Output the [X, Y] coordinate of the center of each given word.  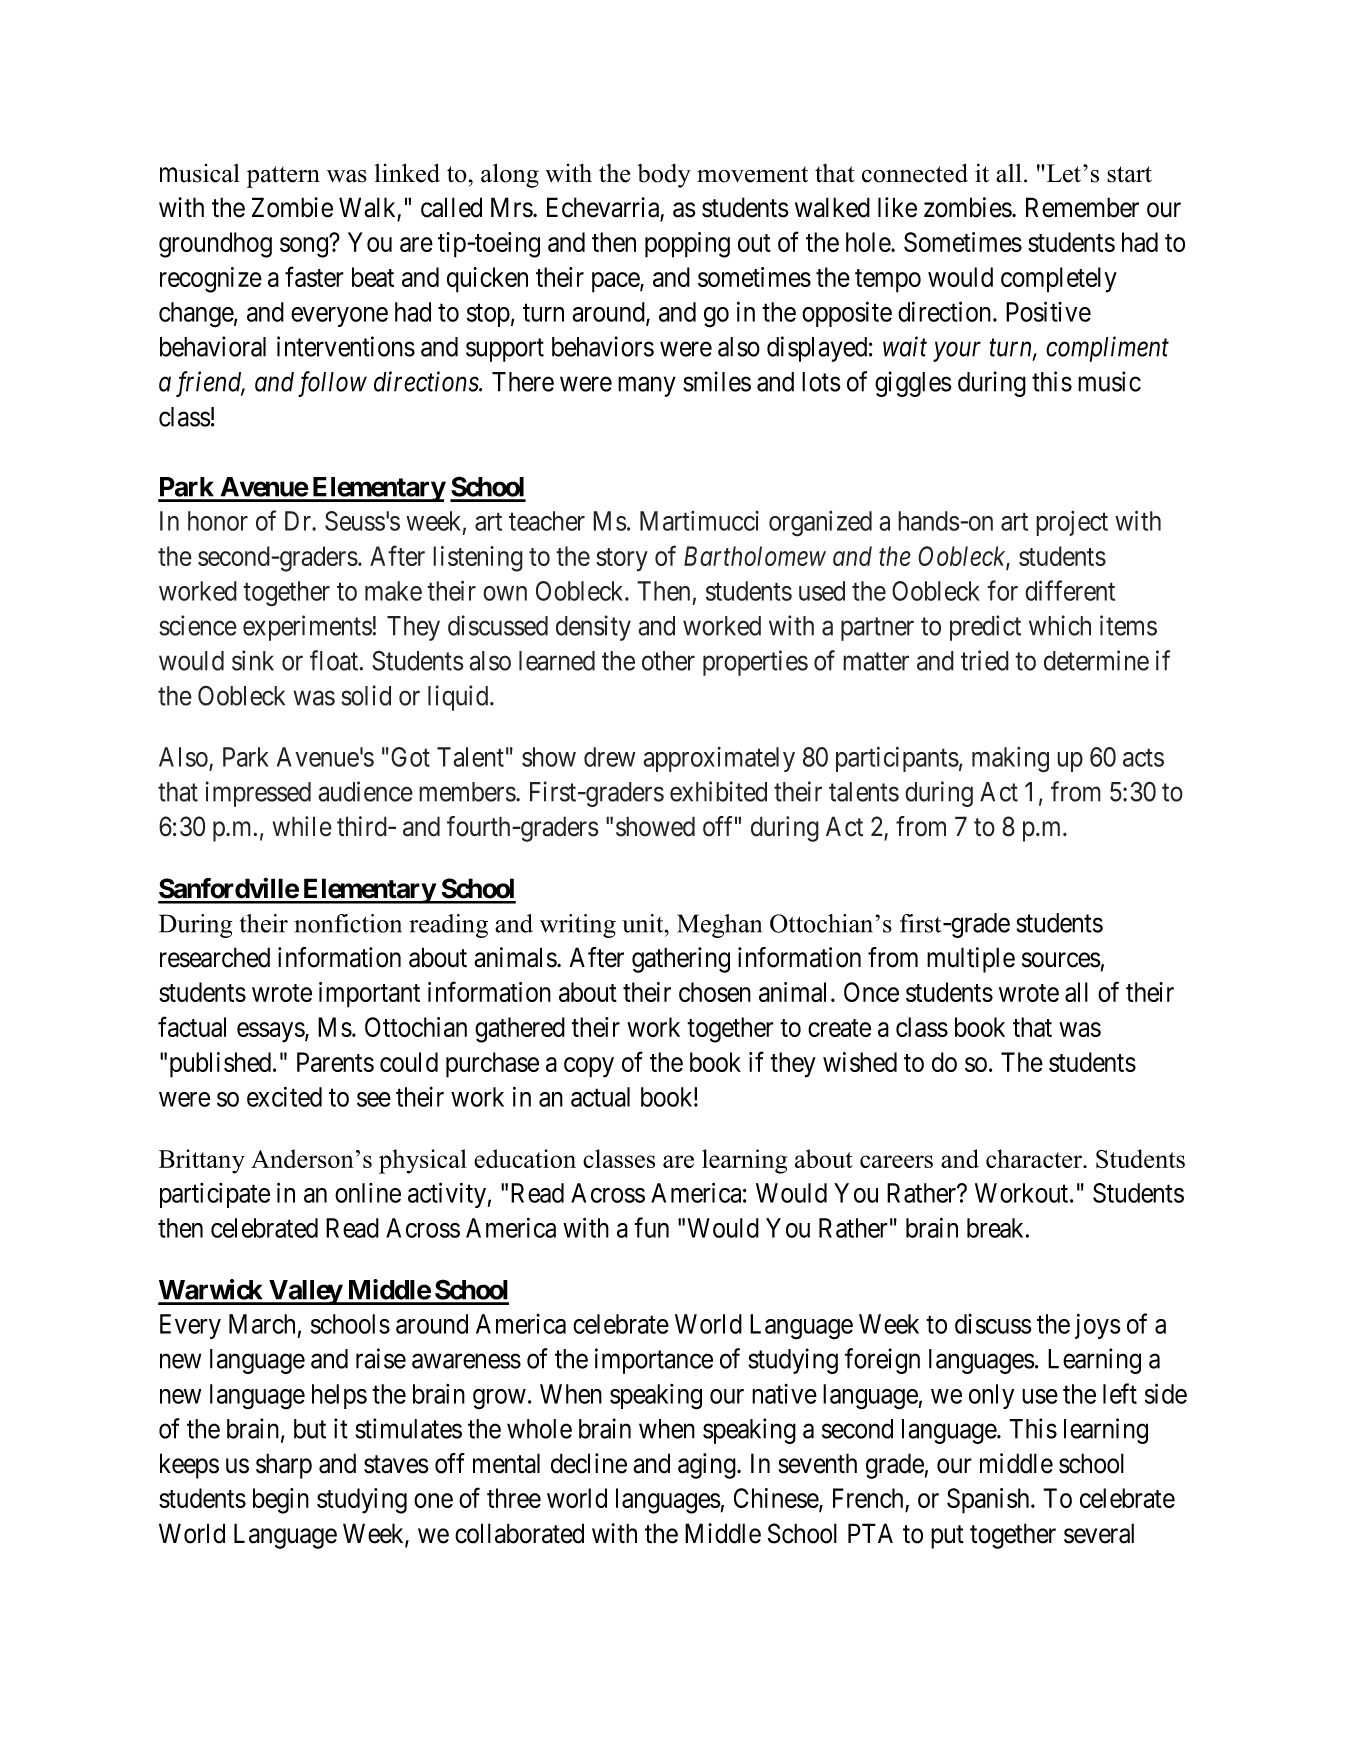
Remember [1082, 207]
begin [281, 1501]
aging [708, 1466]
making [1010, 760]
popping [687, 245]
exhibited [718, 791]
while [302, 826]
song [305, 247]
